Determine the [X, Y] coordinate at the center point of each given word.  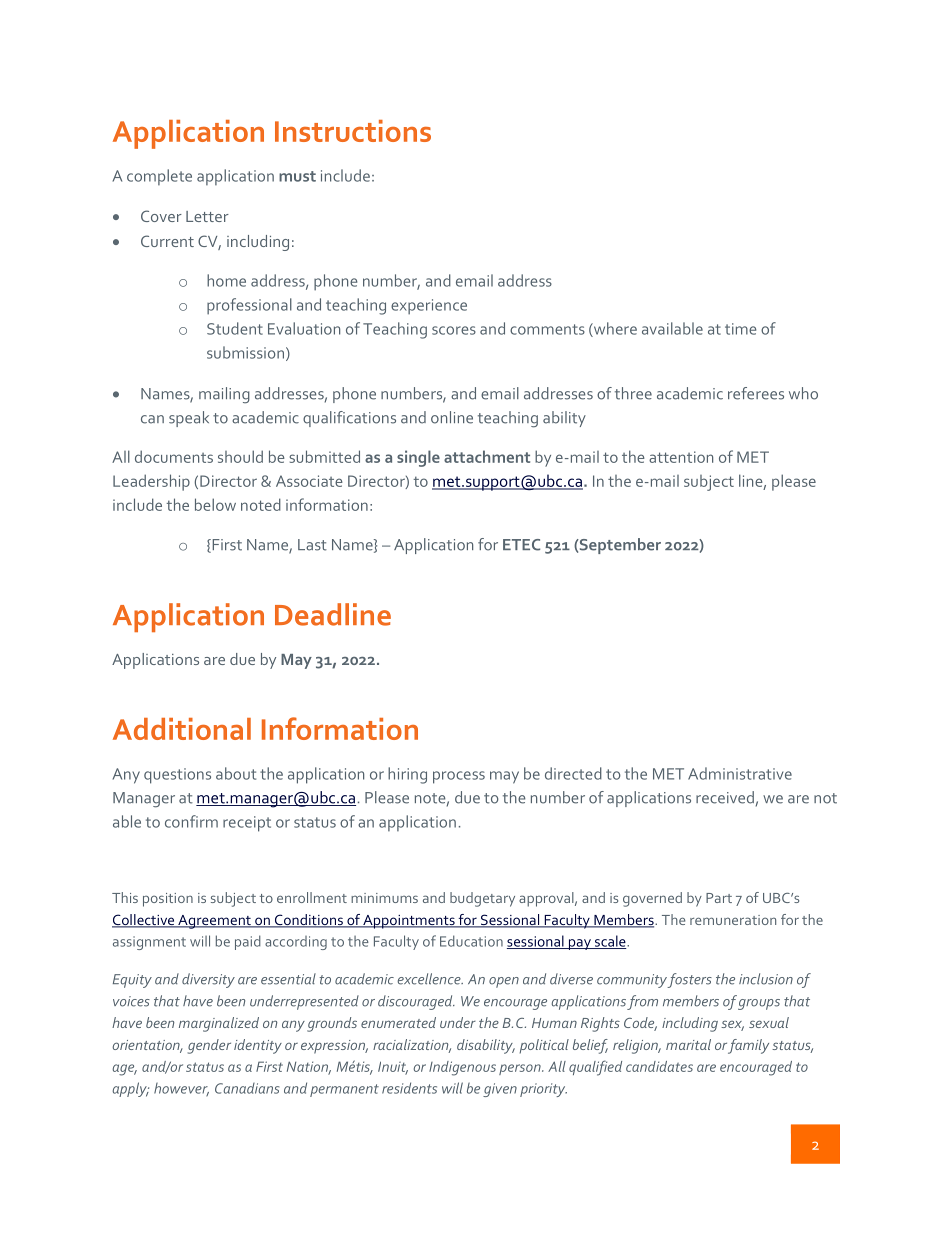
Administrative [740, 773]
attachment [487, 456]
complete [159, 177]
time [740, 329]
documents [174, 456]
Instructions [353, 131]
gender [209, 1046]
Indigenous [462, 1068]
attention [681, 457]
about [236, 773]
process [459, 777]
